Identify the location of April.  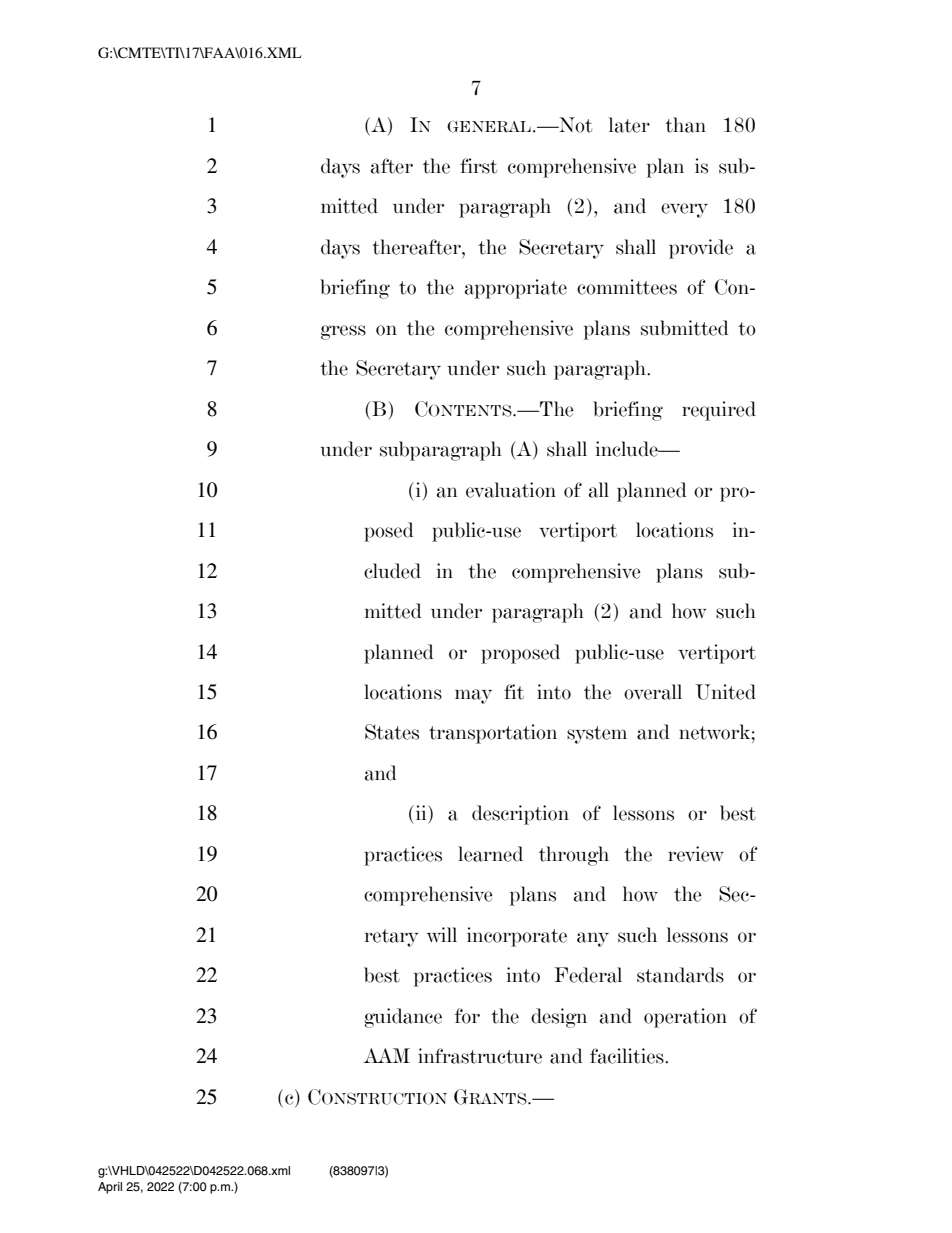
(110, 1188).
